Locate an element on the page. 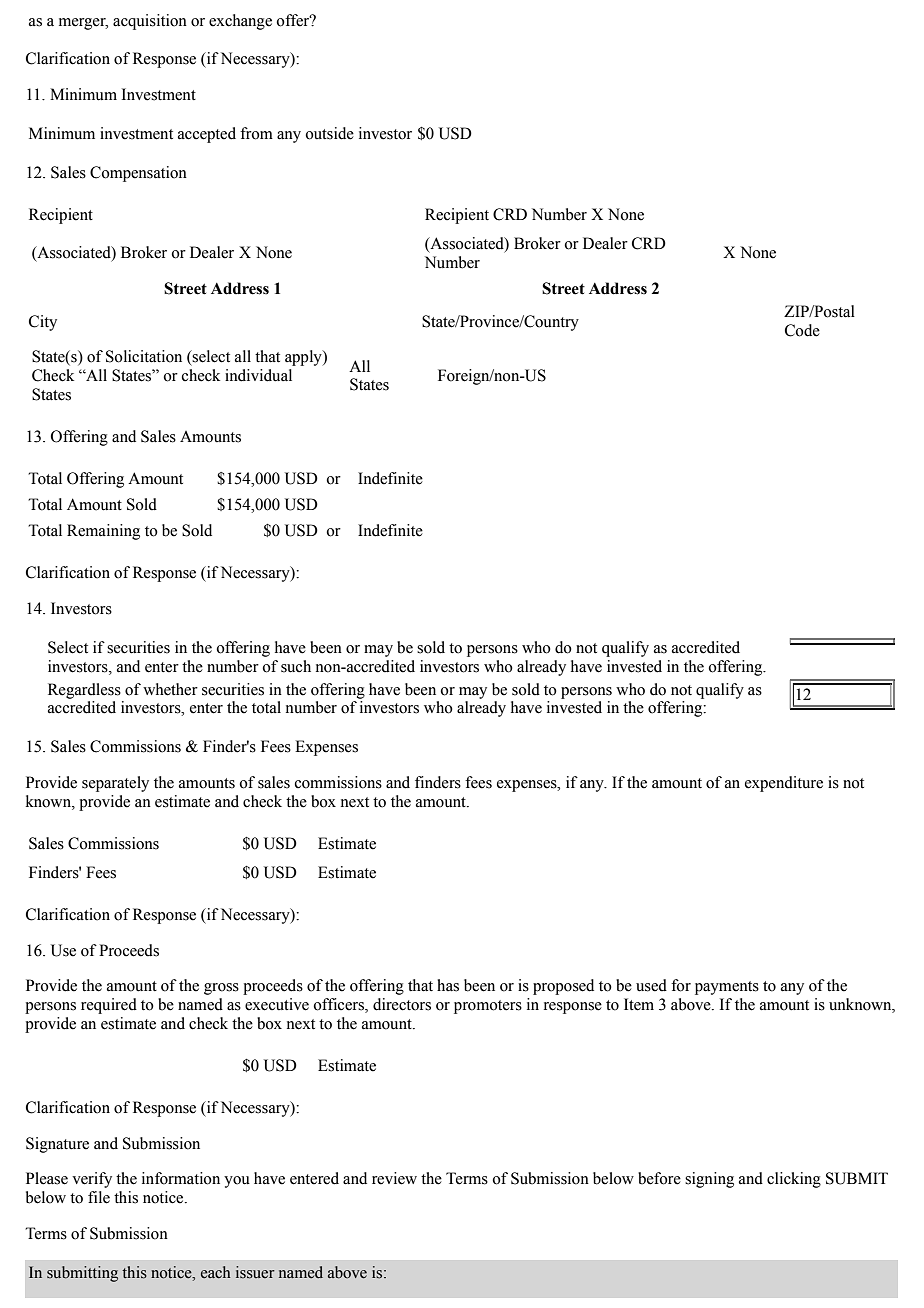  acquisition is located at coordinates (150, 22).
